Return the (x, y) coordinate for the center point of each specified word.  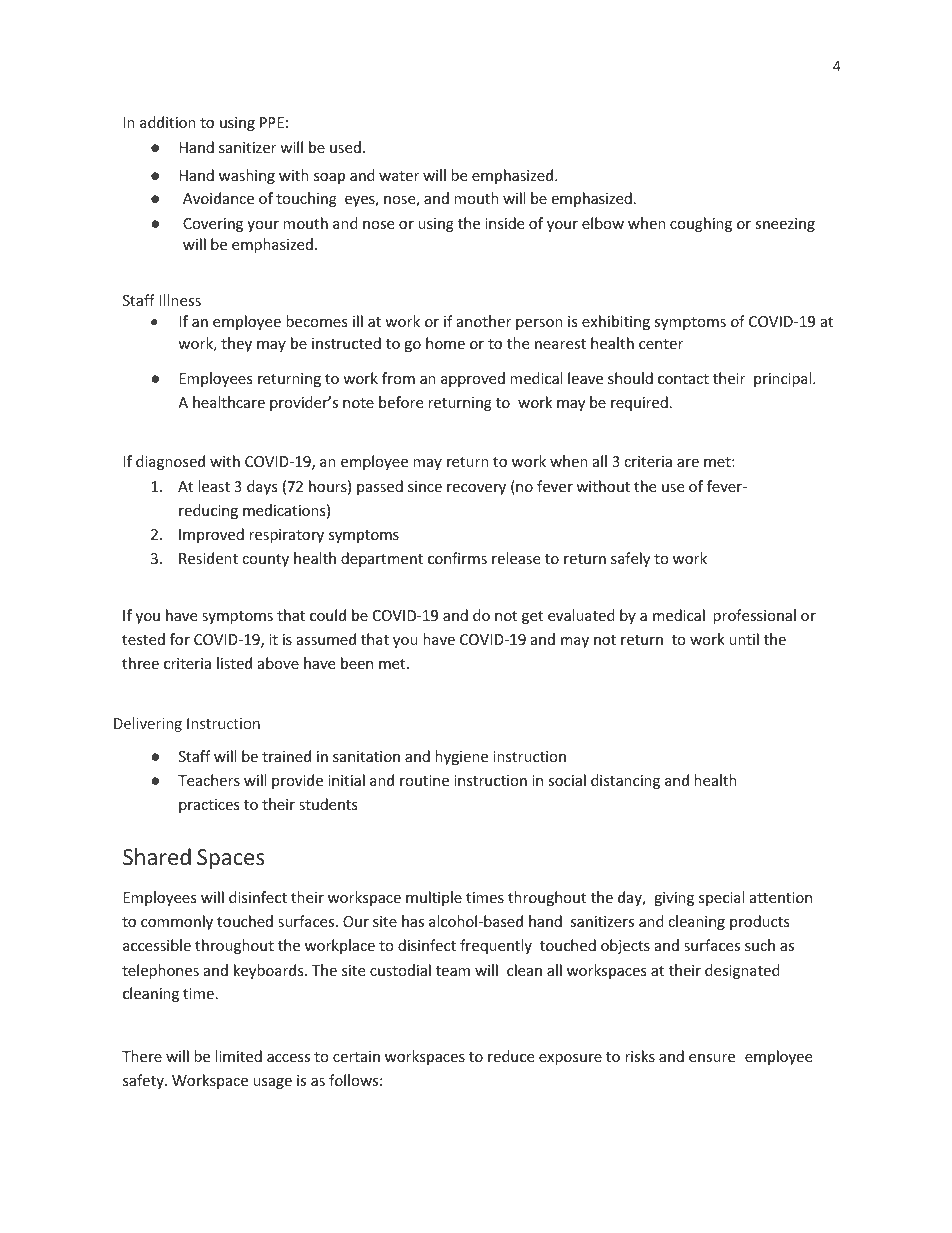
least (214, 486)
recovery (476, 489)
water (399, 176)
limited (238, 1056)
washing (247, 176)
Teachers (209, 780)
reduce (511, 1056)
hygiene (461, 757)
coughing (701, 224)
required (639, 403)
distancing (625, 781)
